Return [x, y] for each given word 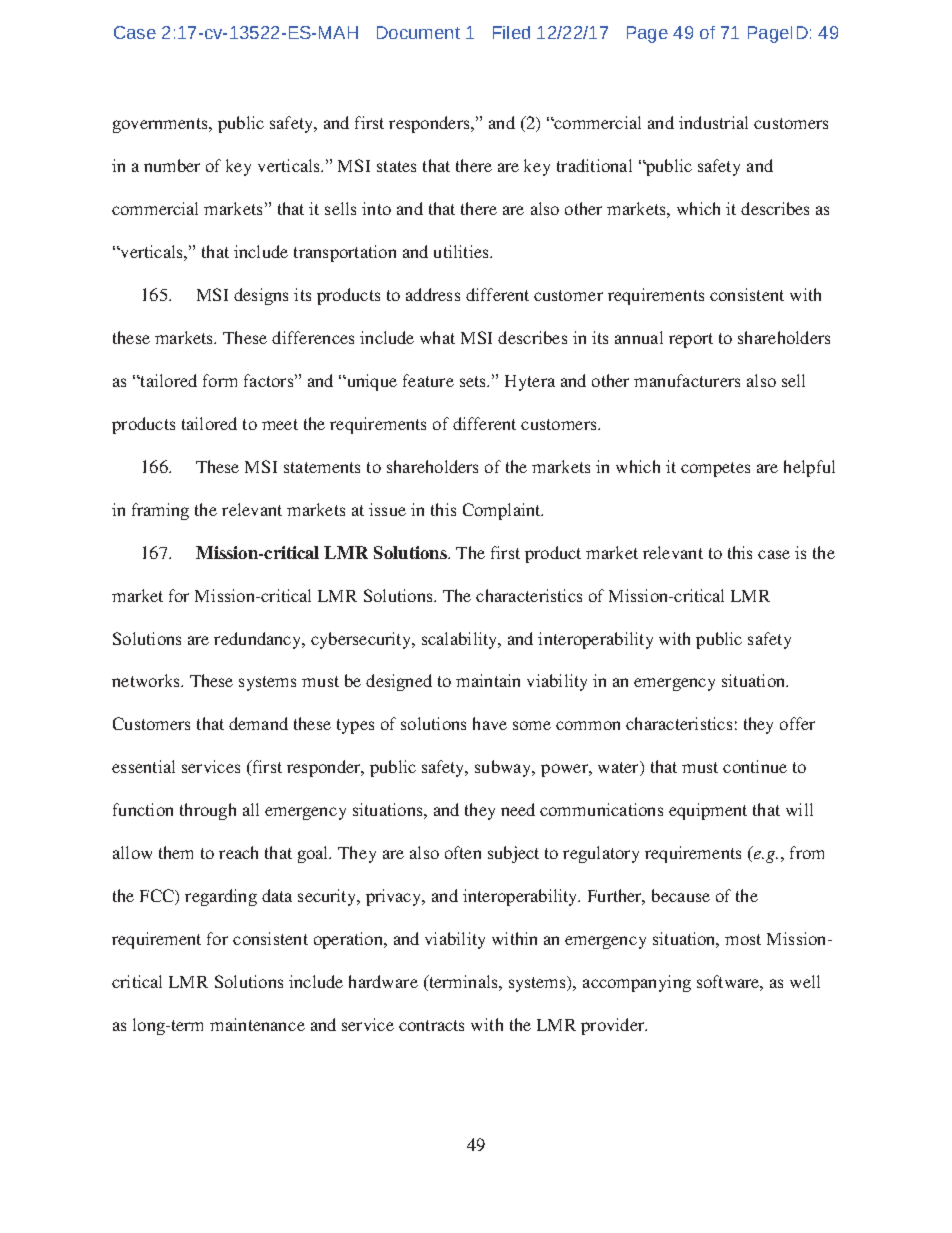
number [172, 165]
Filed [511, 32]
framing [160, 511]
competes [715, 469]
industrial [713, 122]
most [743, 939]
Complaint [503, 511]
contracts [431, 1025]
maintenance [257, 1024]
